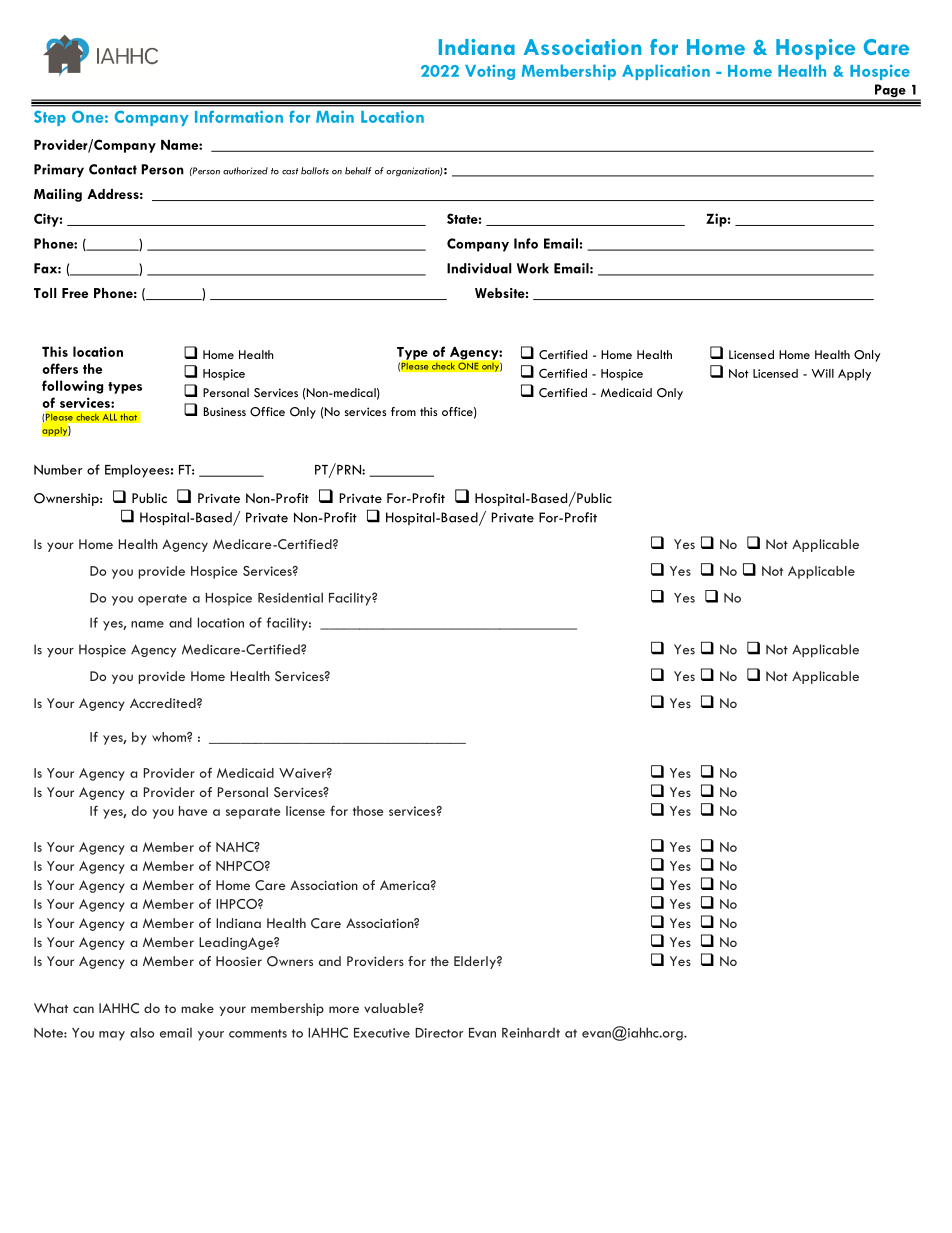 This image has width=952, height=1233. Describe the element at coordinates (490, 72) in the image. I see `Voting` at that location.
